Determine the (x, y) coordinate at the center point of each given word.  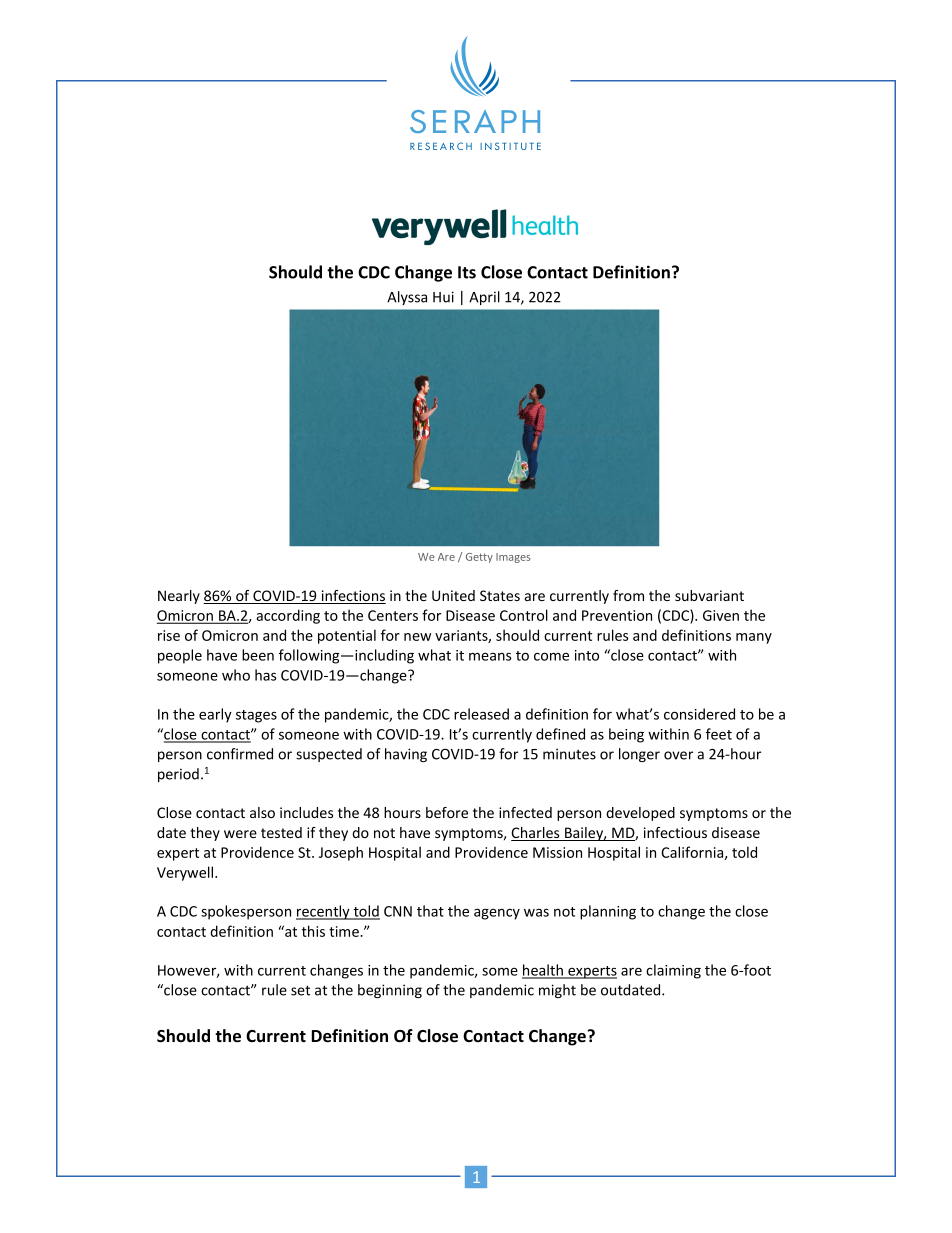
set (300, 990)
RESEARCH (441, 146)
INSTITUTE (510, 146)
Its (467, 272)
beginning (390, 991)
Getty (479, 558)
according (288, 616)
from (628, 595)
